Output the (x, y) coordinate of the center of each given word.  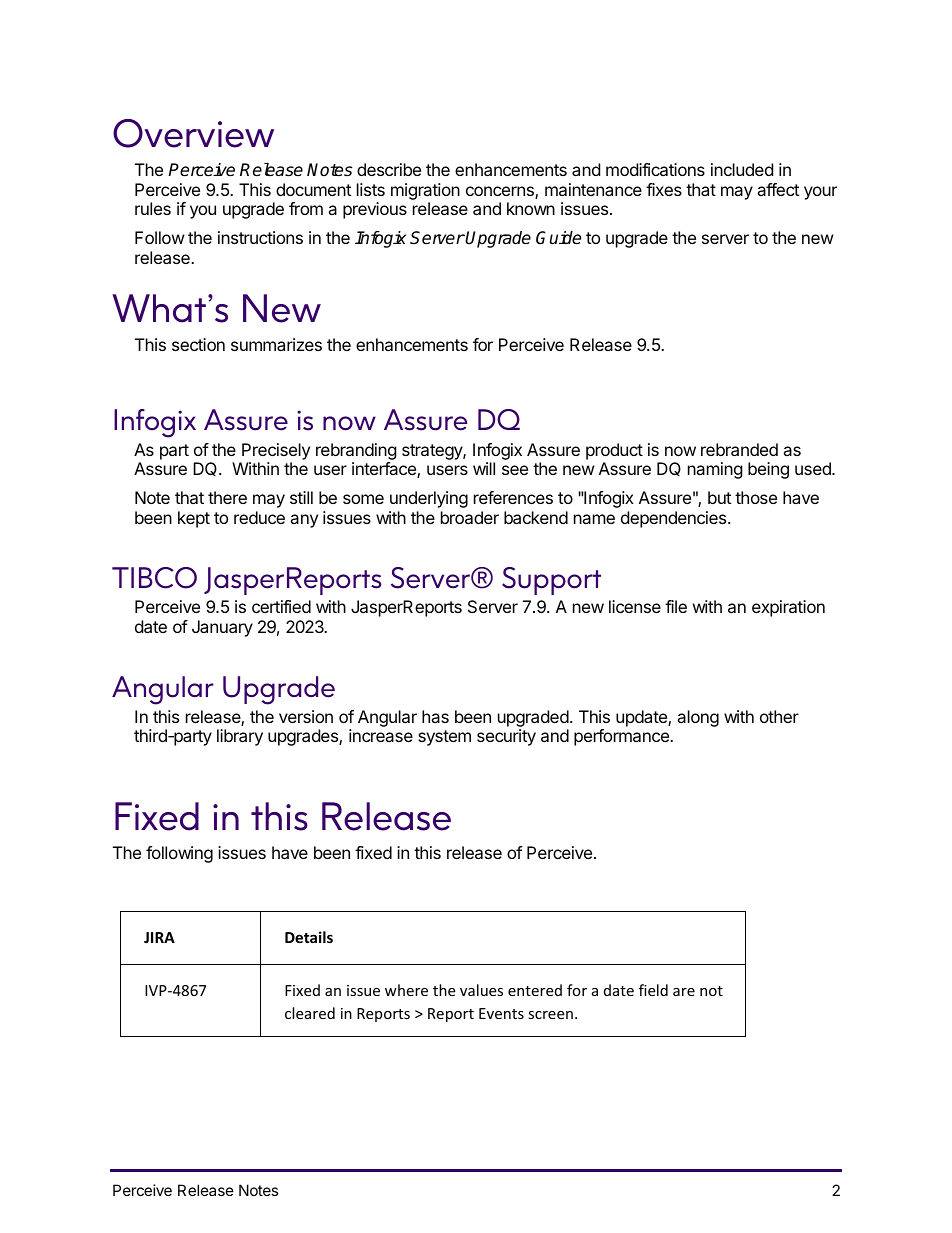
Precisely (276, 451)
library (240, 737)
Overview (193, 133)
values (481, 990)
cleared (310, 1013)
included (742, 169)
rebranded (739, 449)
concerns (501, 192)
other (779, 716)
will (484, 468)
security (506, 737)
